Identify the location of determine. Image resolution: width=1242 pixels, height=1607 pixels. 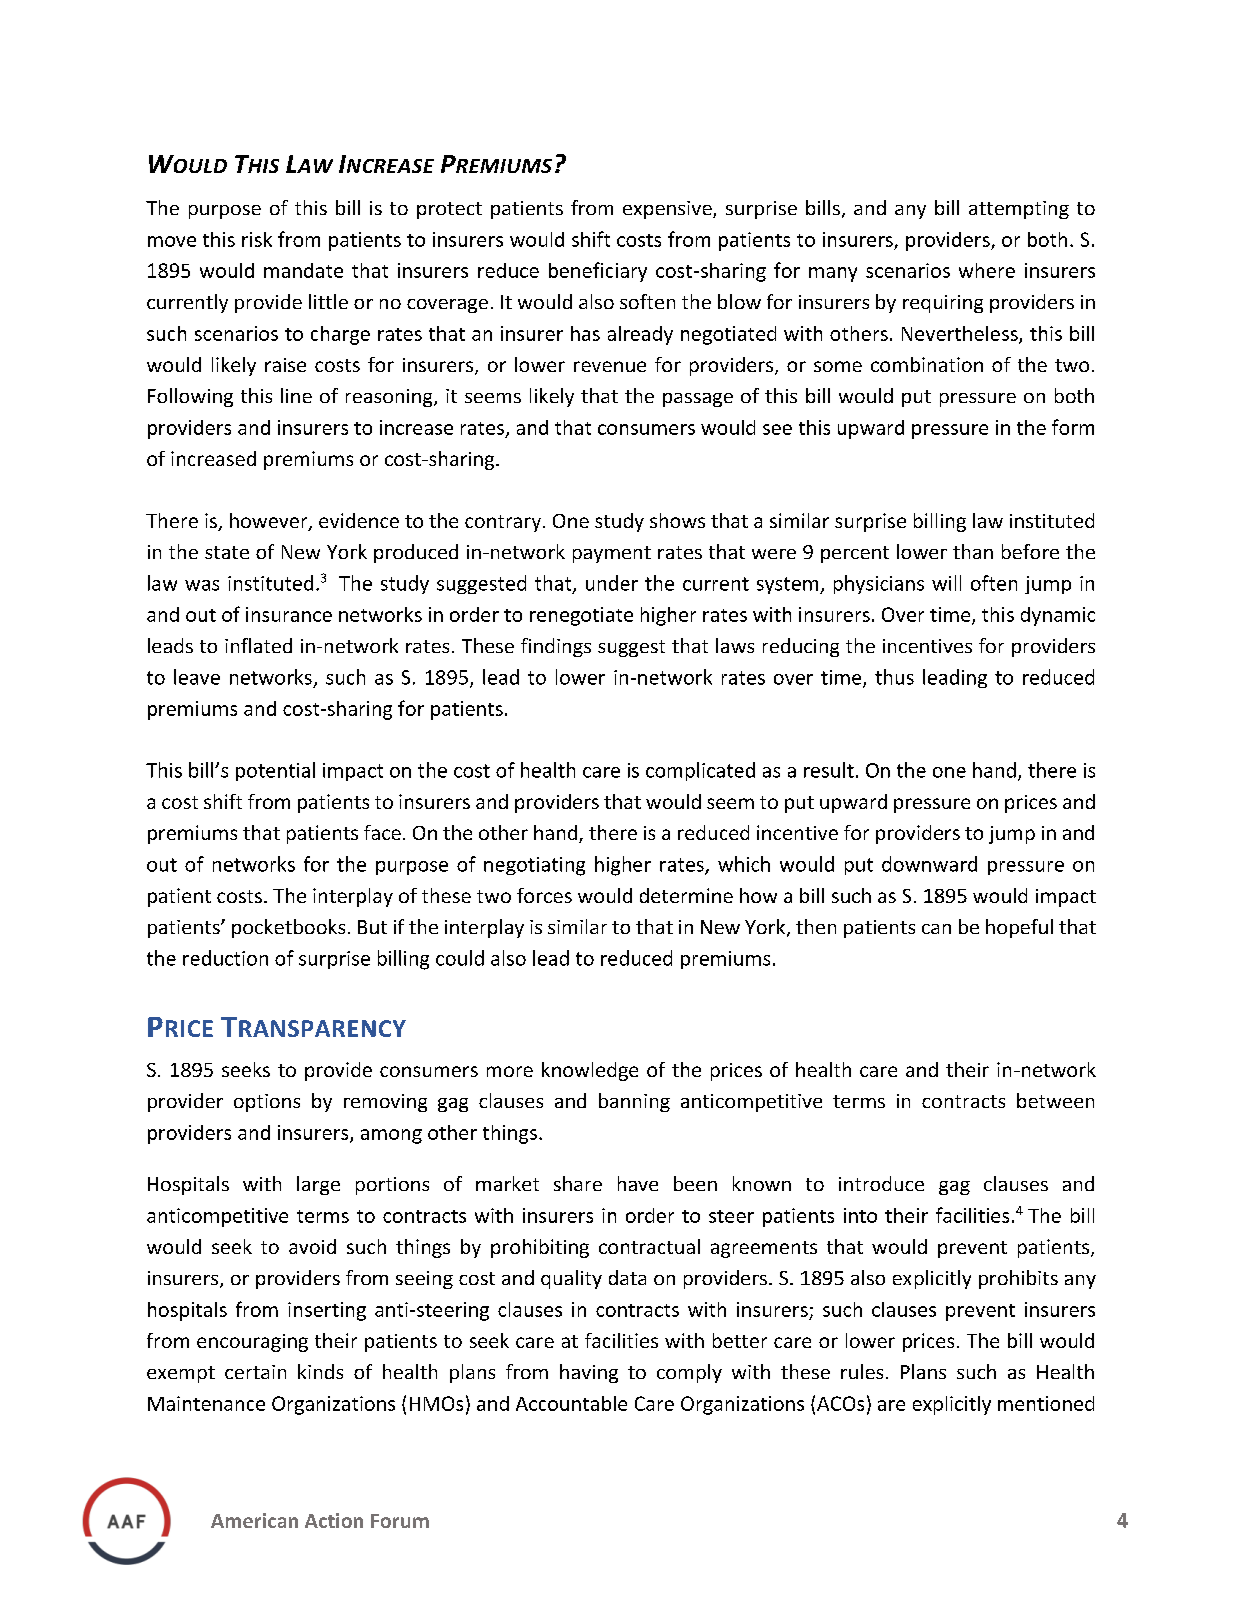
(686, 895).
